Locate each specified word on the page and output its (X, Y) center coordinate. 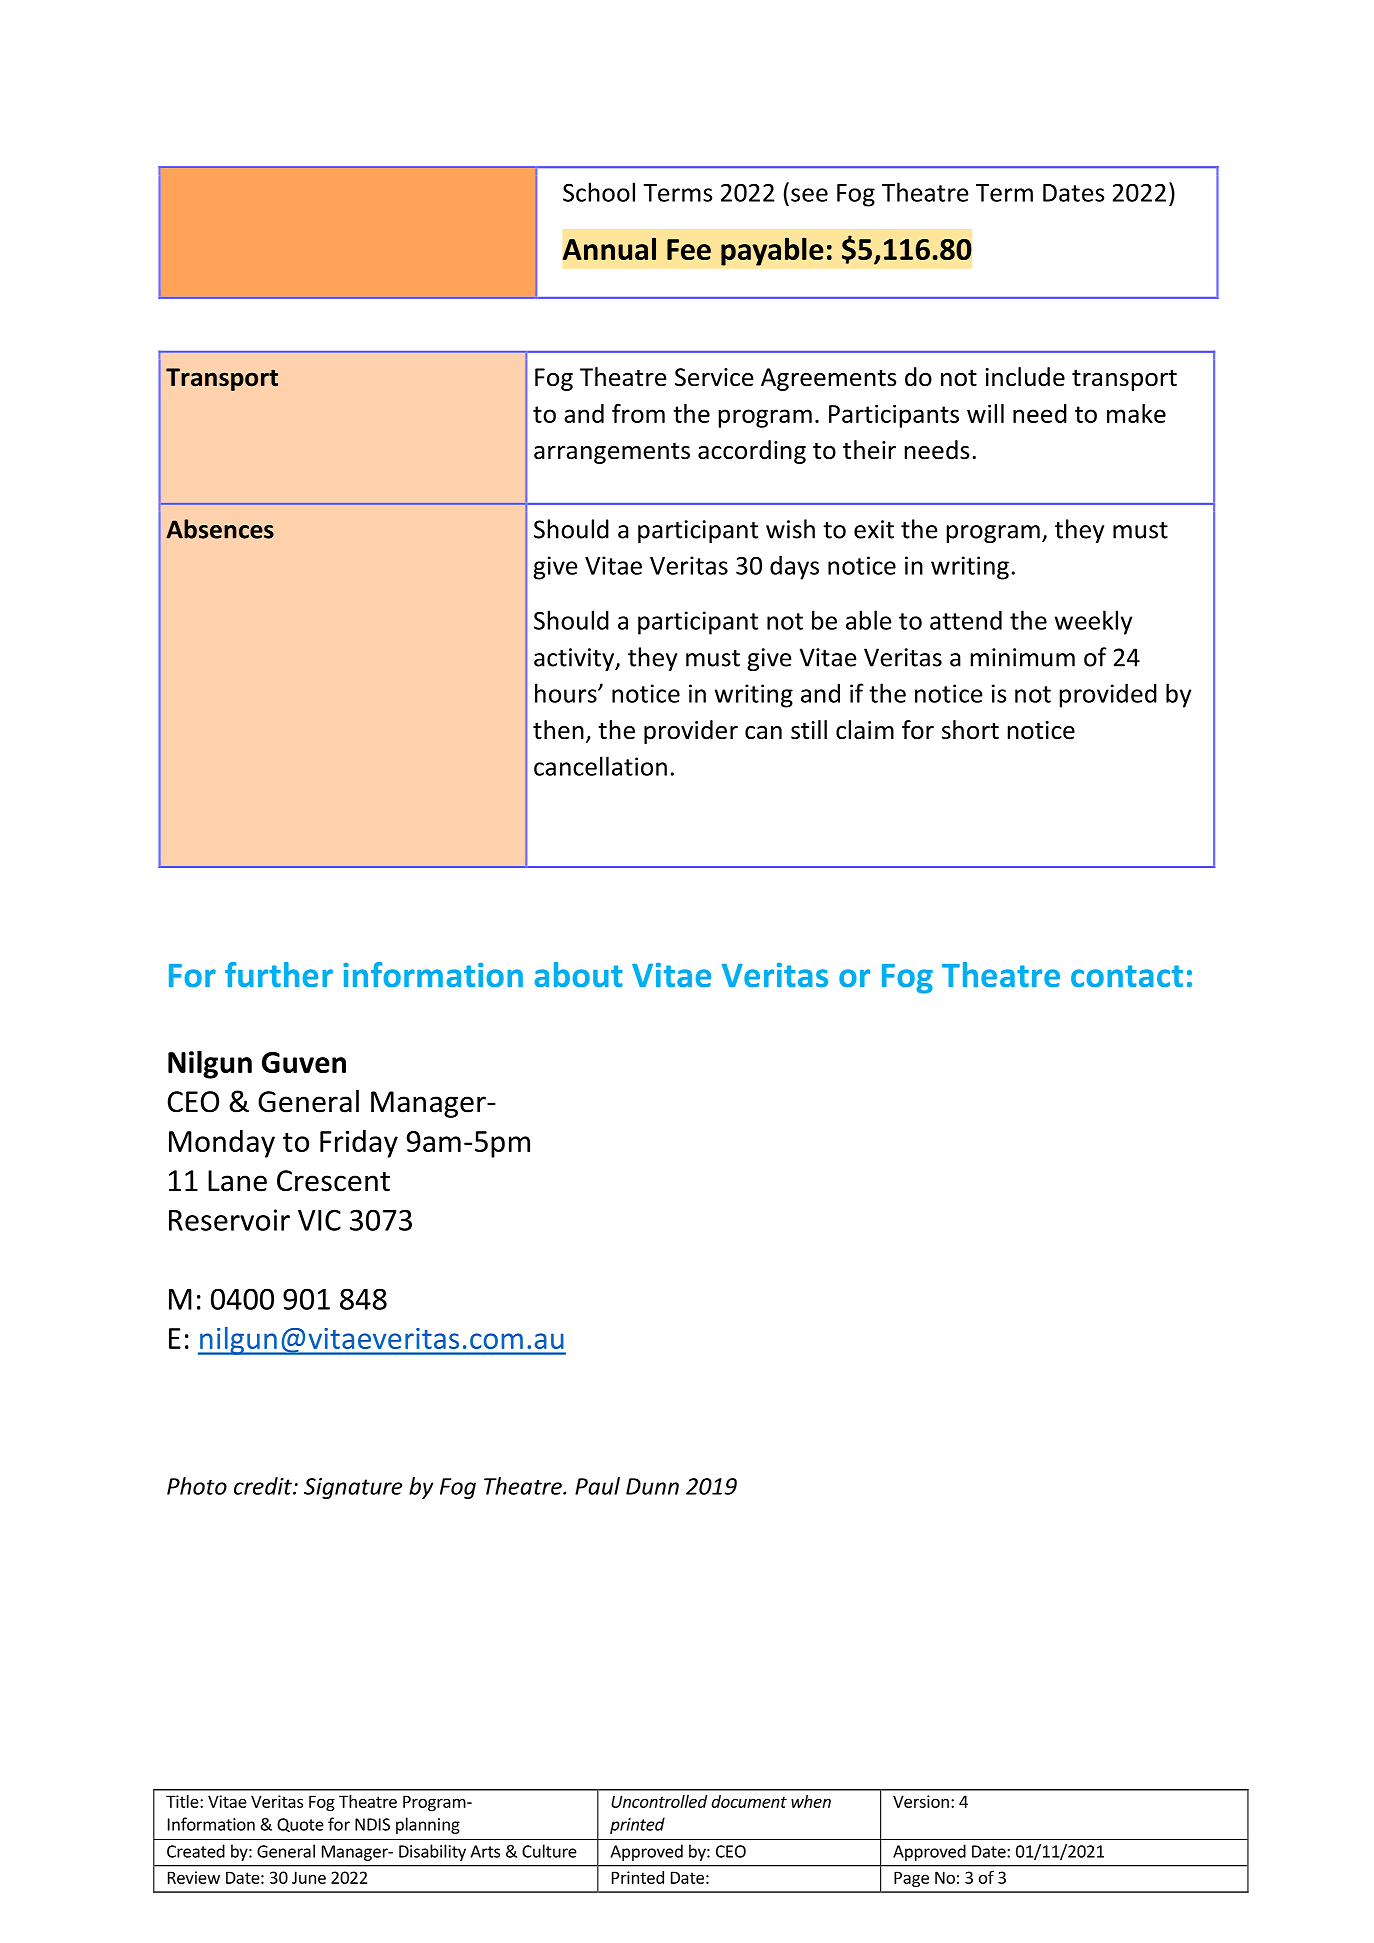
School (599, 192)
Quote (300, 1825)
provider (691, 732)
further (279, 974)
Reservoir (229, 1220)
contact (1127, 976)
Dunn (652, 1486)
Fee (689, 249)
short (970, 730)
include (1025, 377)
